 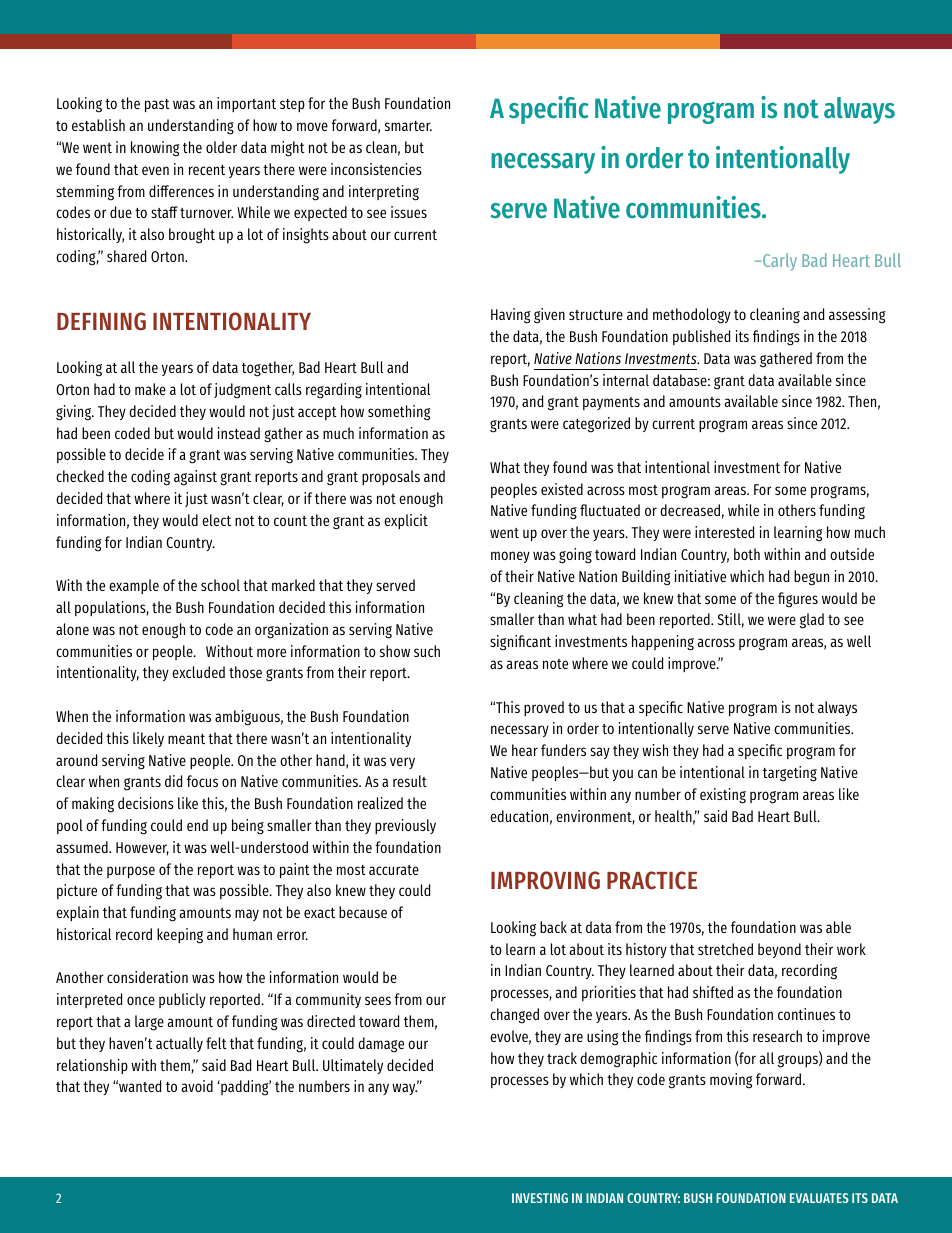 I want to click on avoid, so click(x=197, y=1086).
